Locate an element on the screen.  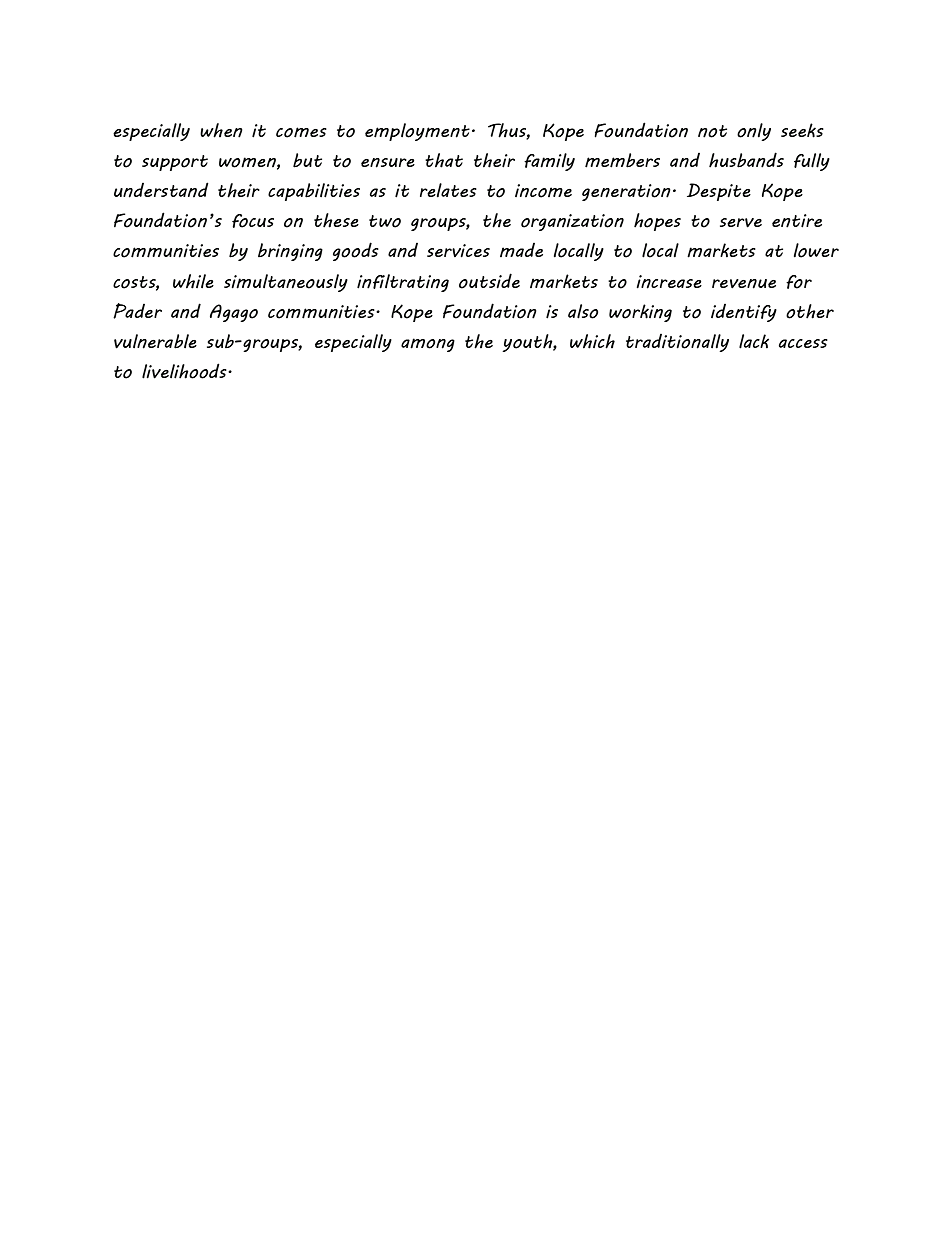
services is located at coordinates (458, 250).
